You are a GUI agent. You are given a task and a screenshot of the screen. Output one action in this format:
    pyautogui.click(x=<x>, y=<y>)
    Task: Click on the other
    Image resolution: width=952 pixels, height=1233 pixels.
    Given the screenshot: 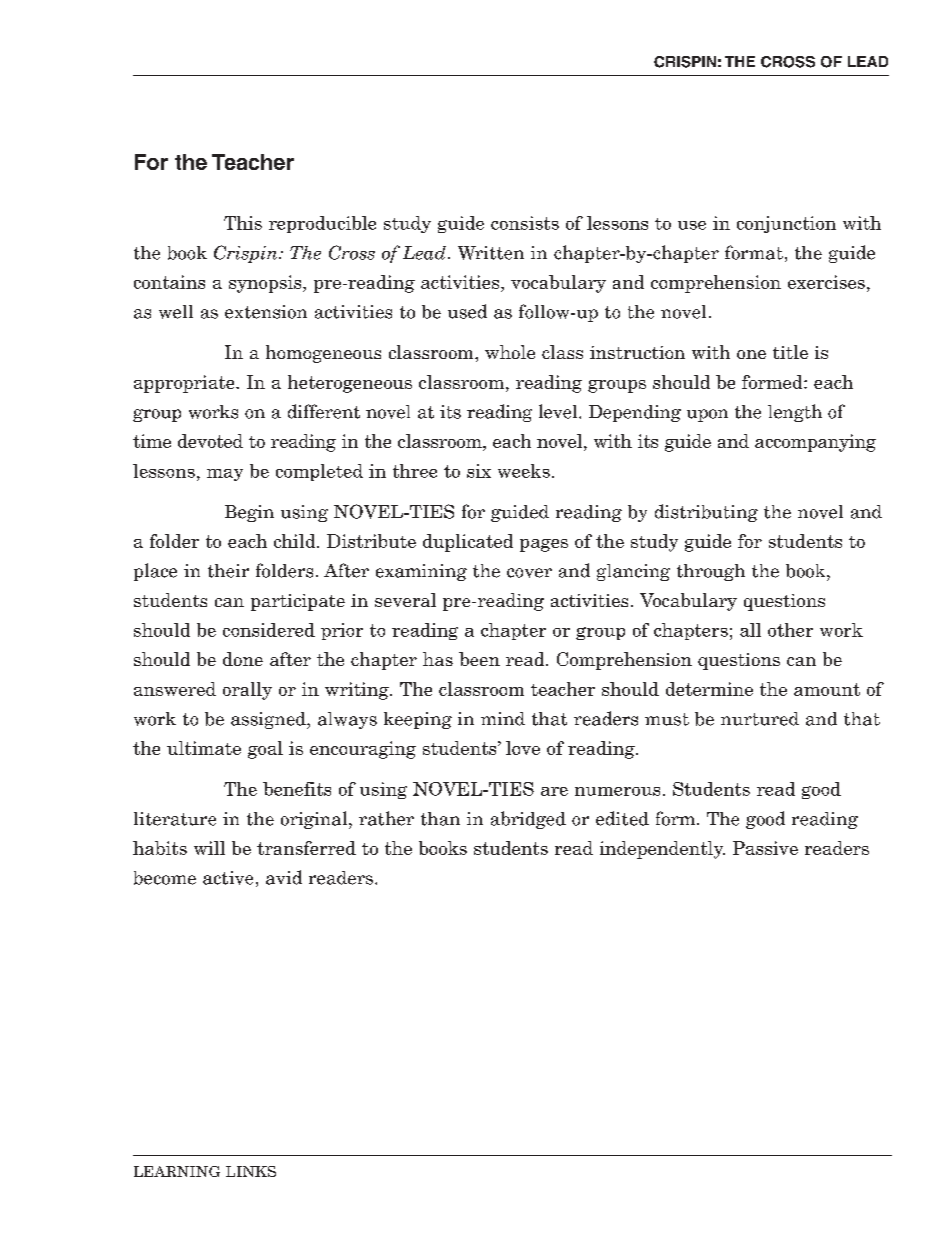 What is the action you would take?
    pyautogui.click(x=790, y=630)
